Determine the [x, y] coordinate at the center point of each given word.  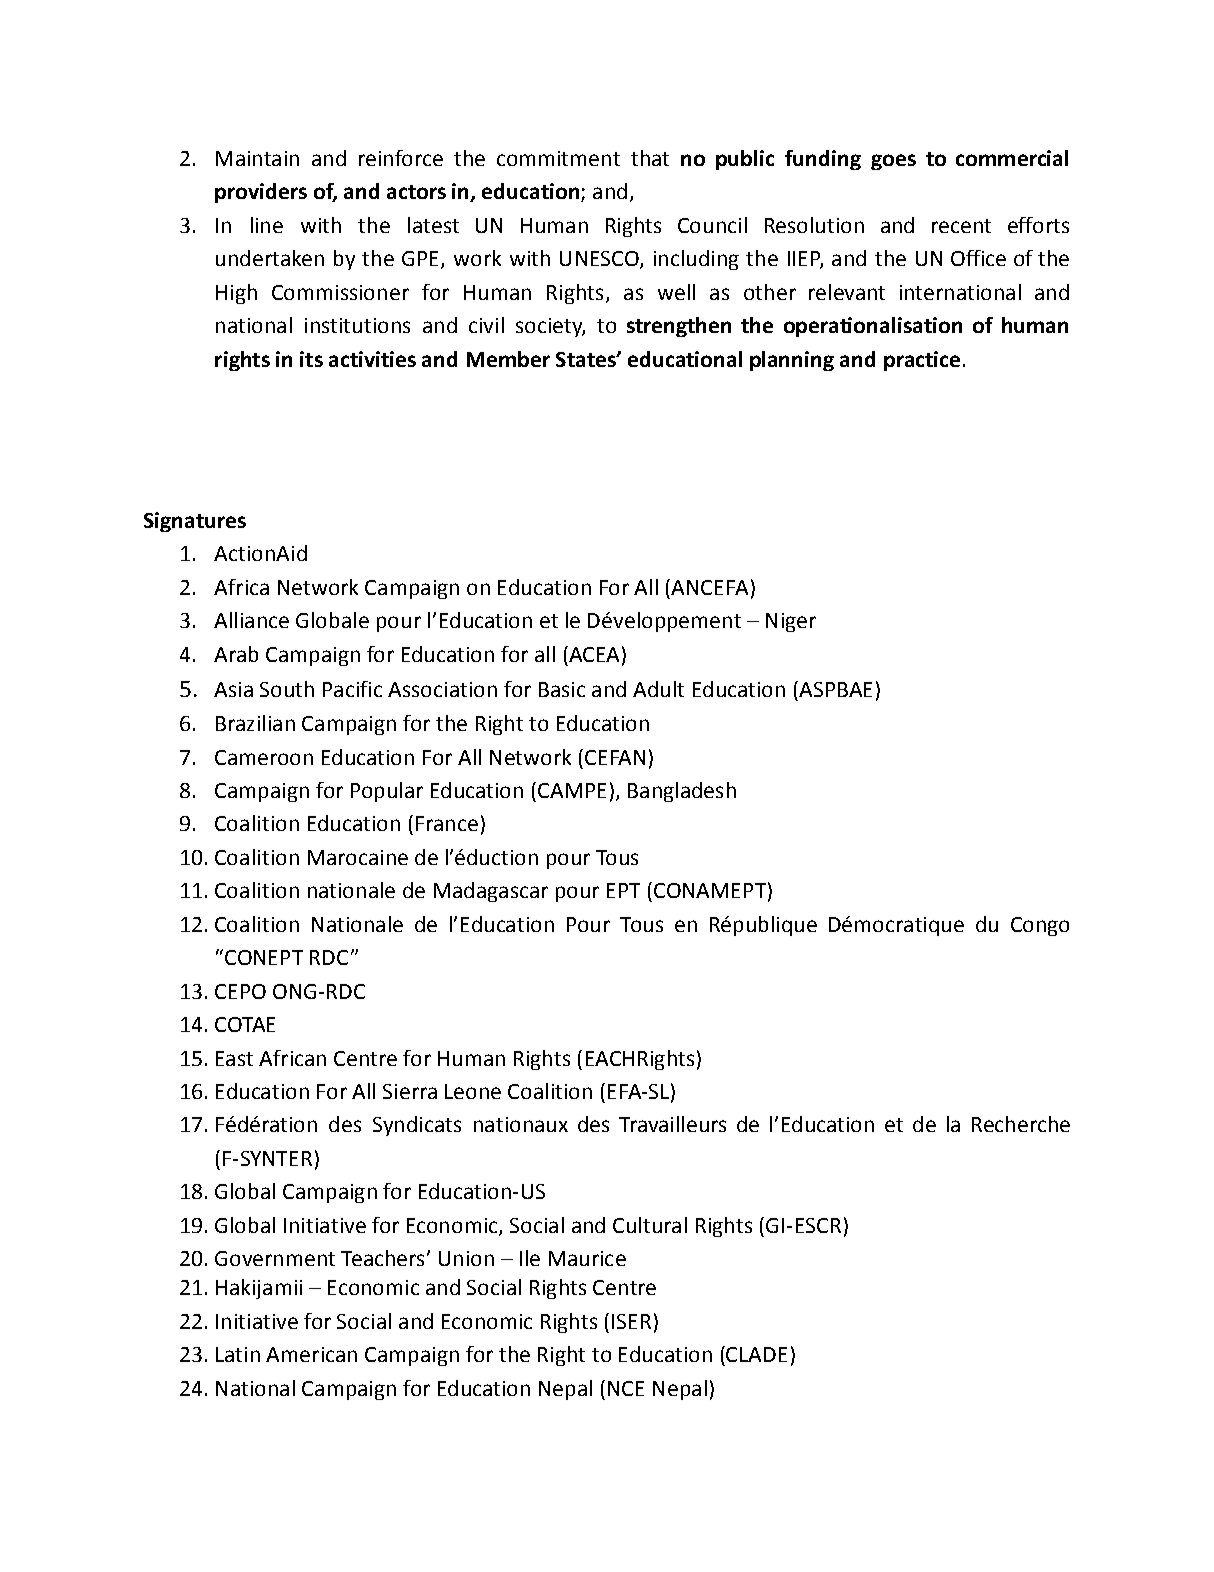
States [587, 359]
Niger [791, 622]
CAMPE [572, 790]
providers [261, 193]
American [311, 1354]
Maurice [587, 1258]
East [234, 1058]
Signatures [195, 522]
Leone [473, 1091]
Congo [1040, 926]
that [650, 158]
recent [961, 226]
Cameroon [264, 757]
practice [922, 361]
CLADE [756, 1354]
